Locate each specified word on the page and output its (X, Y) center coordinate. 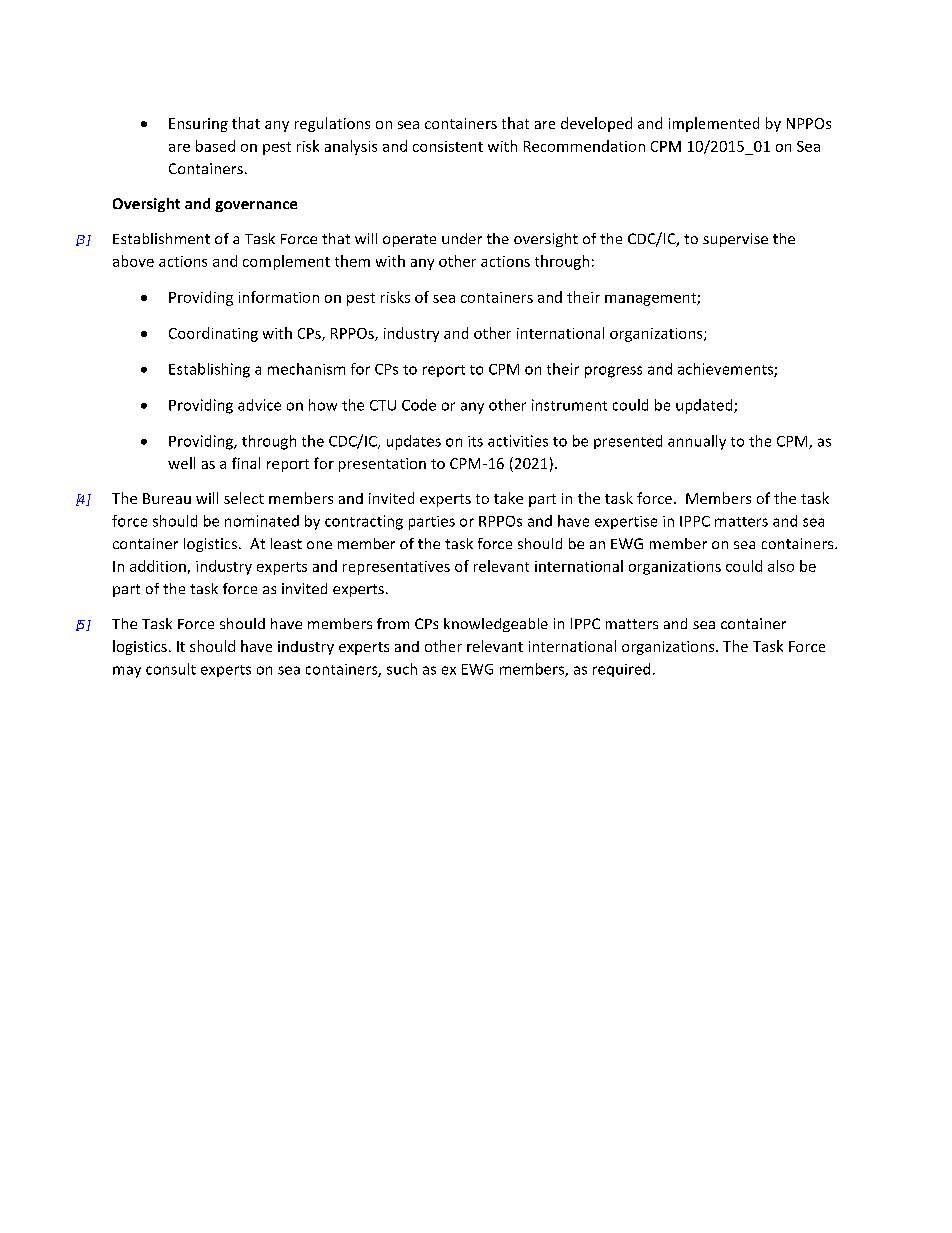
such (402, 669)
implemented (714, 124)
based (215, 146)
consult (171, 669)
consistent (448, 146)
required (621, 670)
